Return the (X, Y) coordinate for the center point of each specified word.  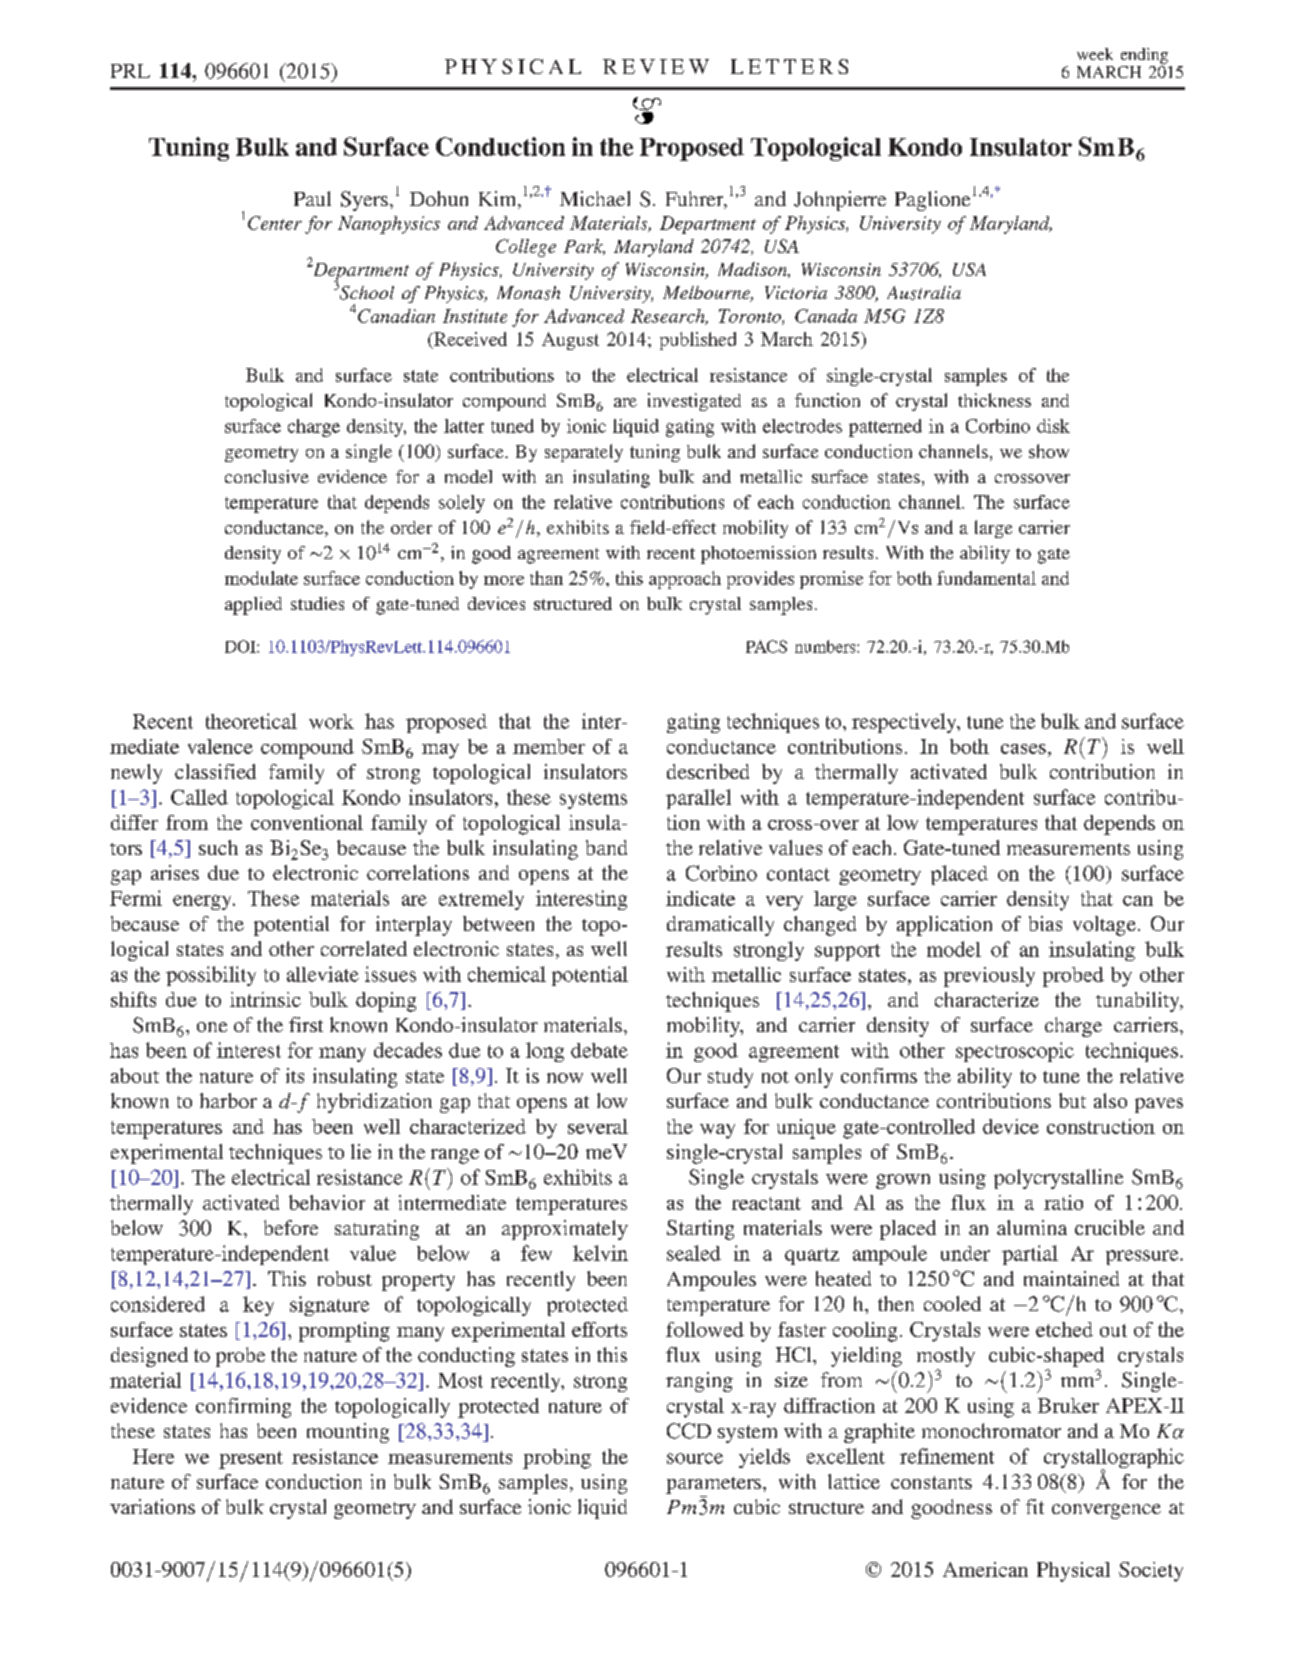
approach (685, 580)
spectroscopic (1015, 1052)
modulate (261, 578)
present (251, 1460)
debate (599, 1050)
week (1095, 54)
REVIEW (656, 66)
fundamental (986, 578)
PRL (130, 71)
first (306, 1024)
